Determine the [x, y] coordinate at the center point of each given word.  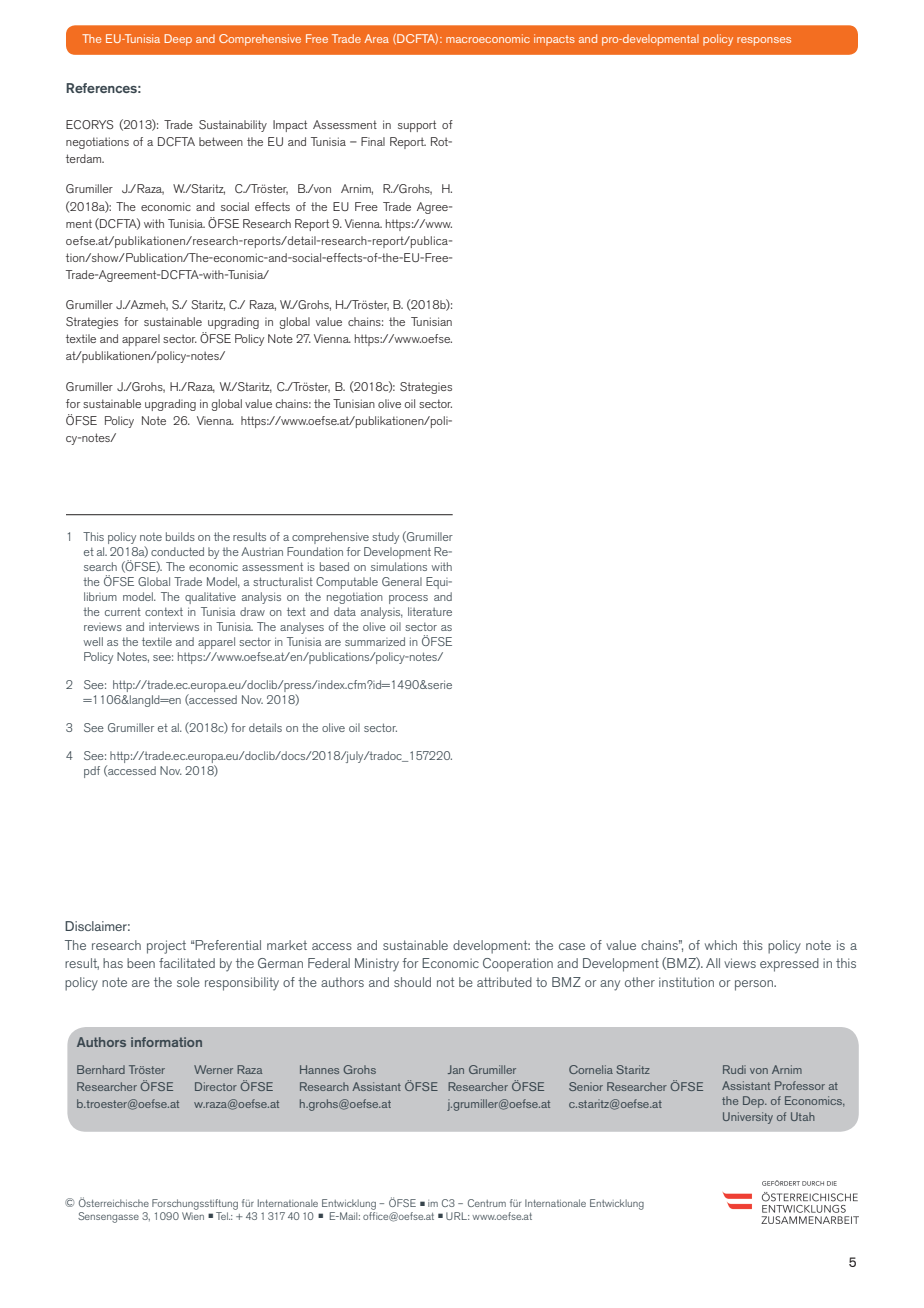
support [417, 126]
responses [764, 41]
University [748, 1118]
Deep [178, 40]
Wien [193, 1216]
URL [457, 1216]
